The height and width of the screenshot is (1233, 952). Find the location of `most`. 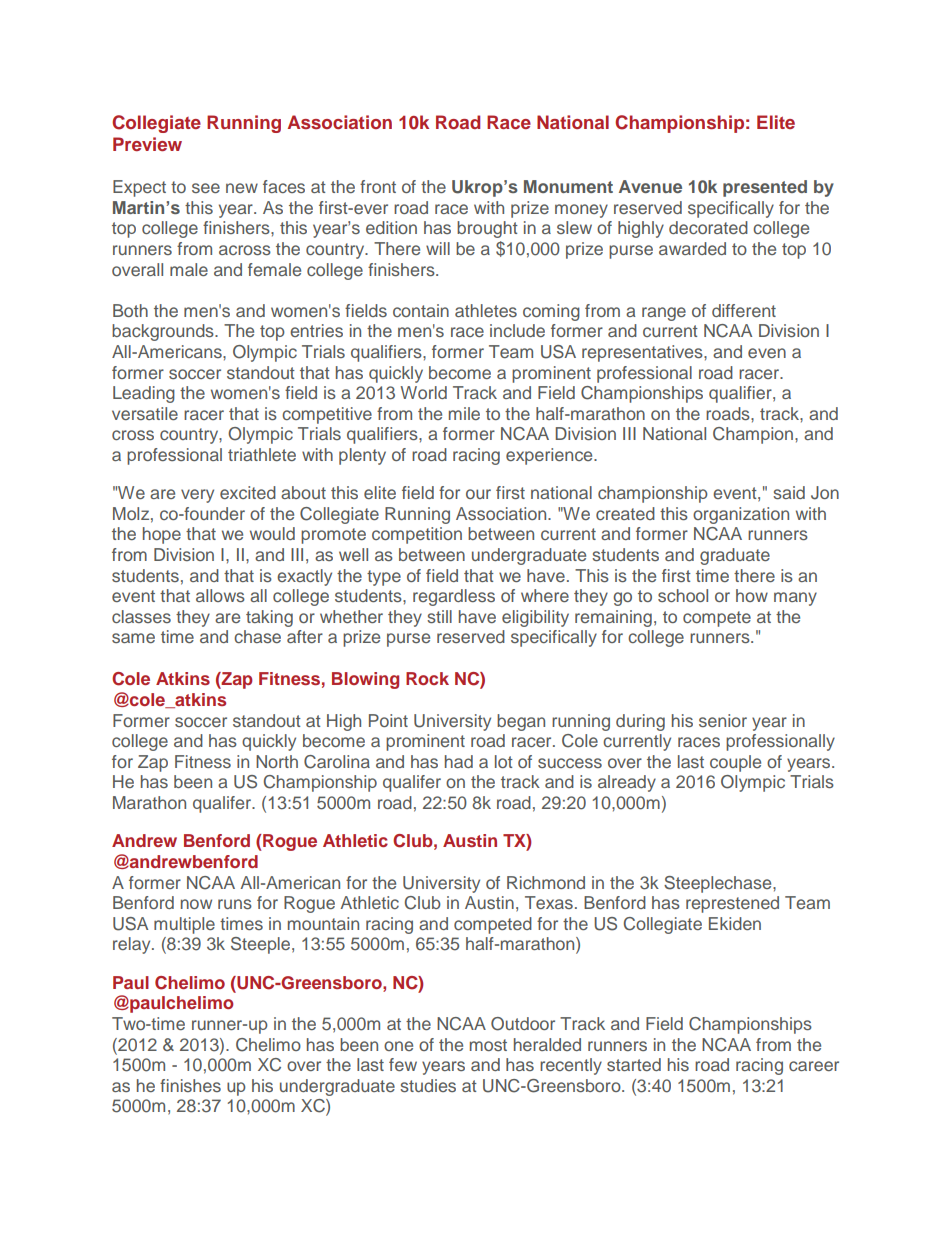

most is located at coordinates (488, 1045).
